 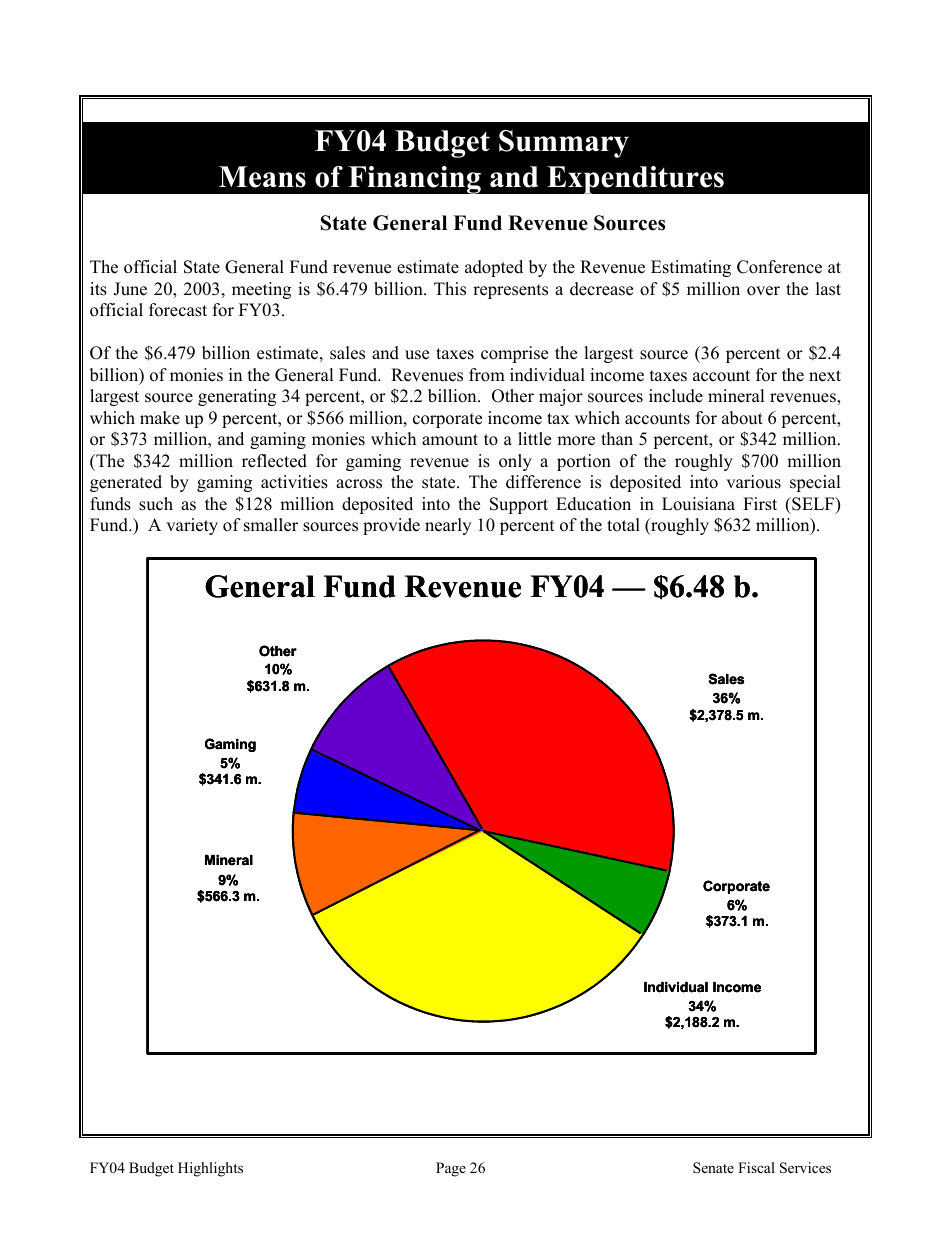 What do you see at coordinates (451, 1169) in the document?
I see `Page` at bounding box center [451, 1169].
